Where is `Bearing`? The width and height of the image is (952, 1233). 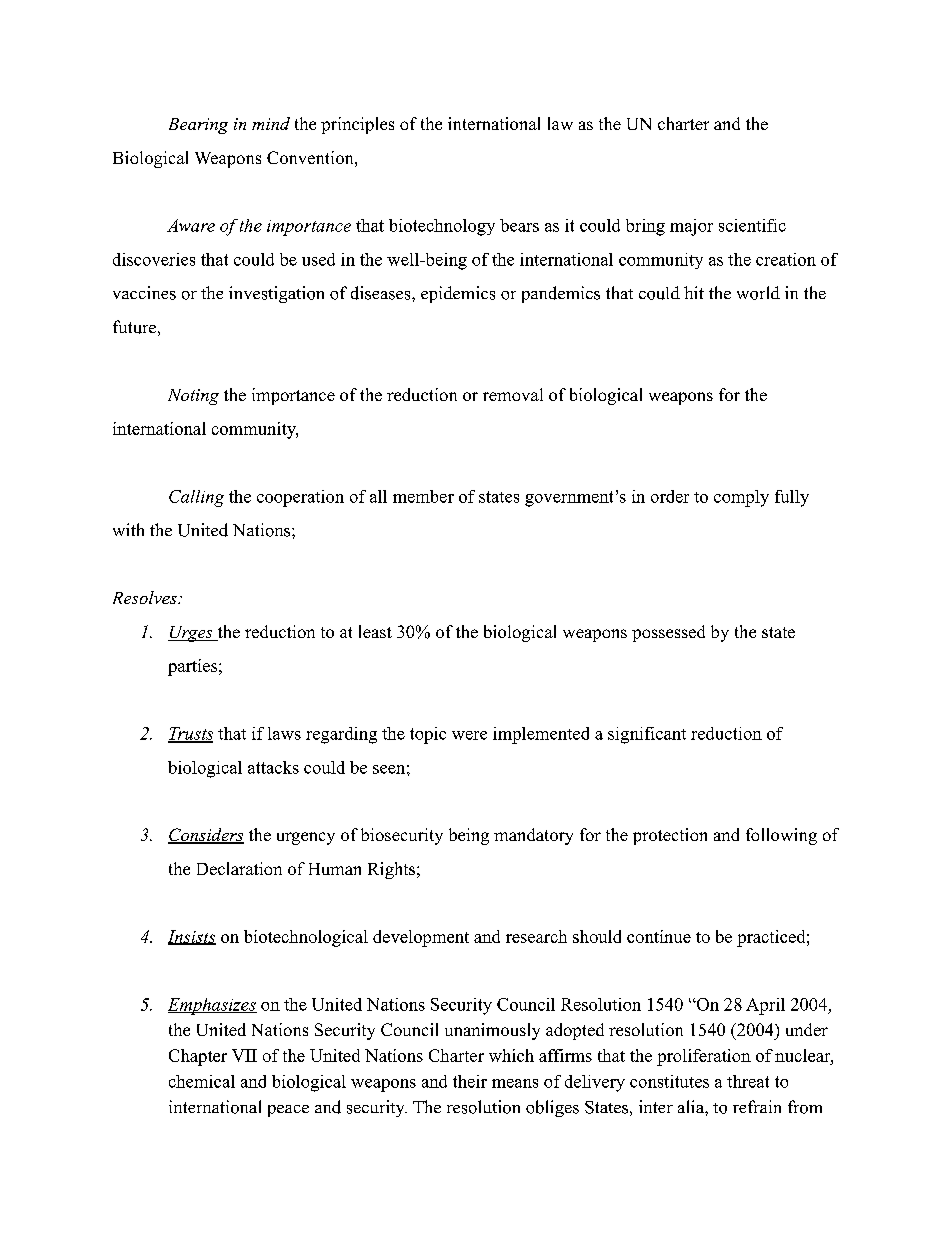 Bearing is located at coordinates (198, 126).
